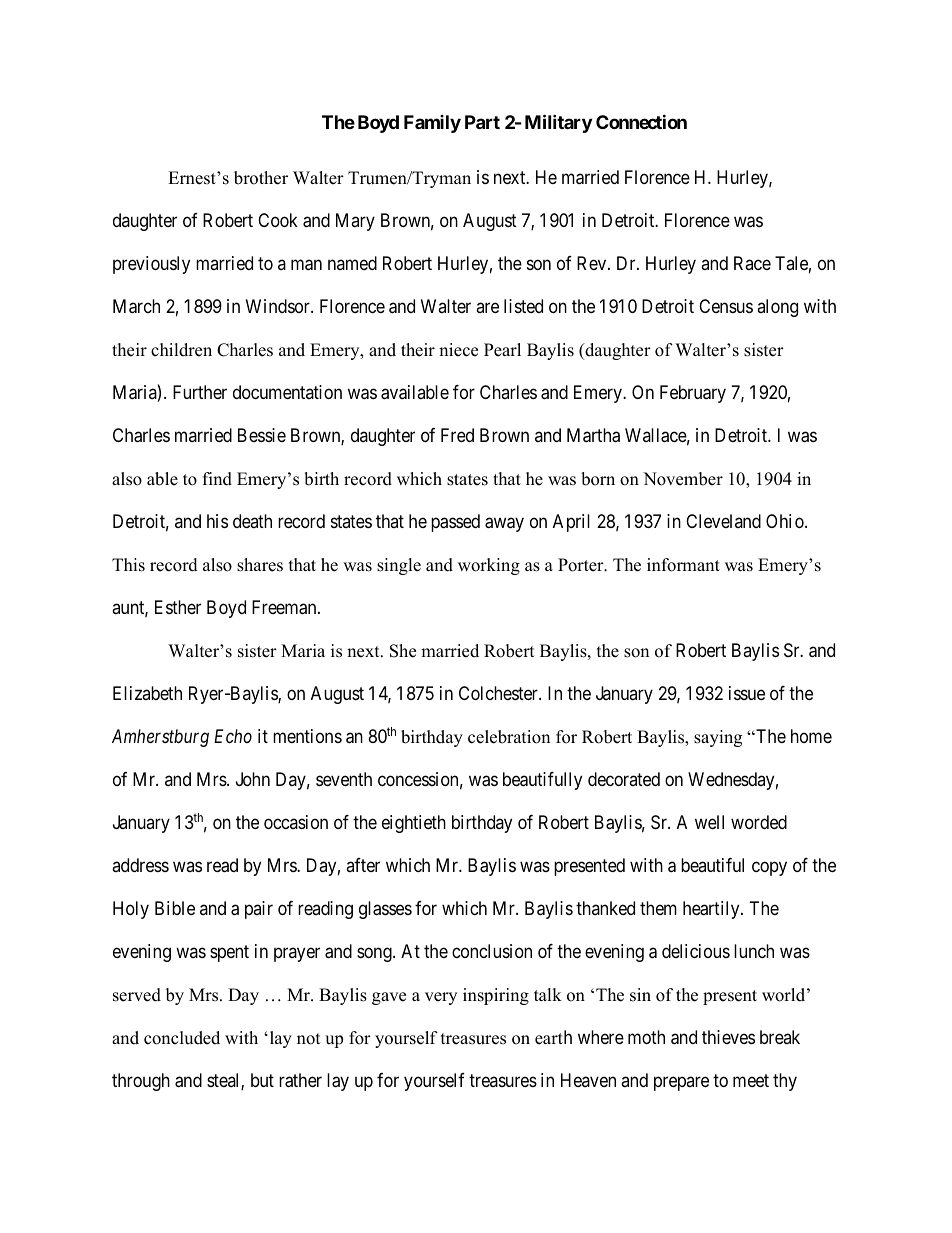  I want to click on passed, so click(455, 523).
